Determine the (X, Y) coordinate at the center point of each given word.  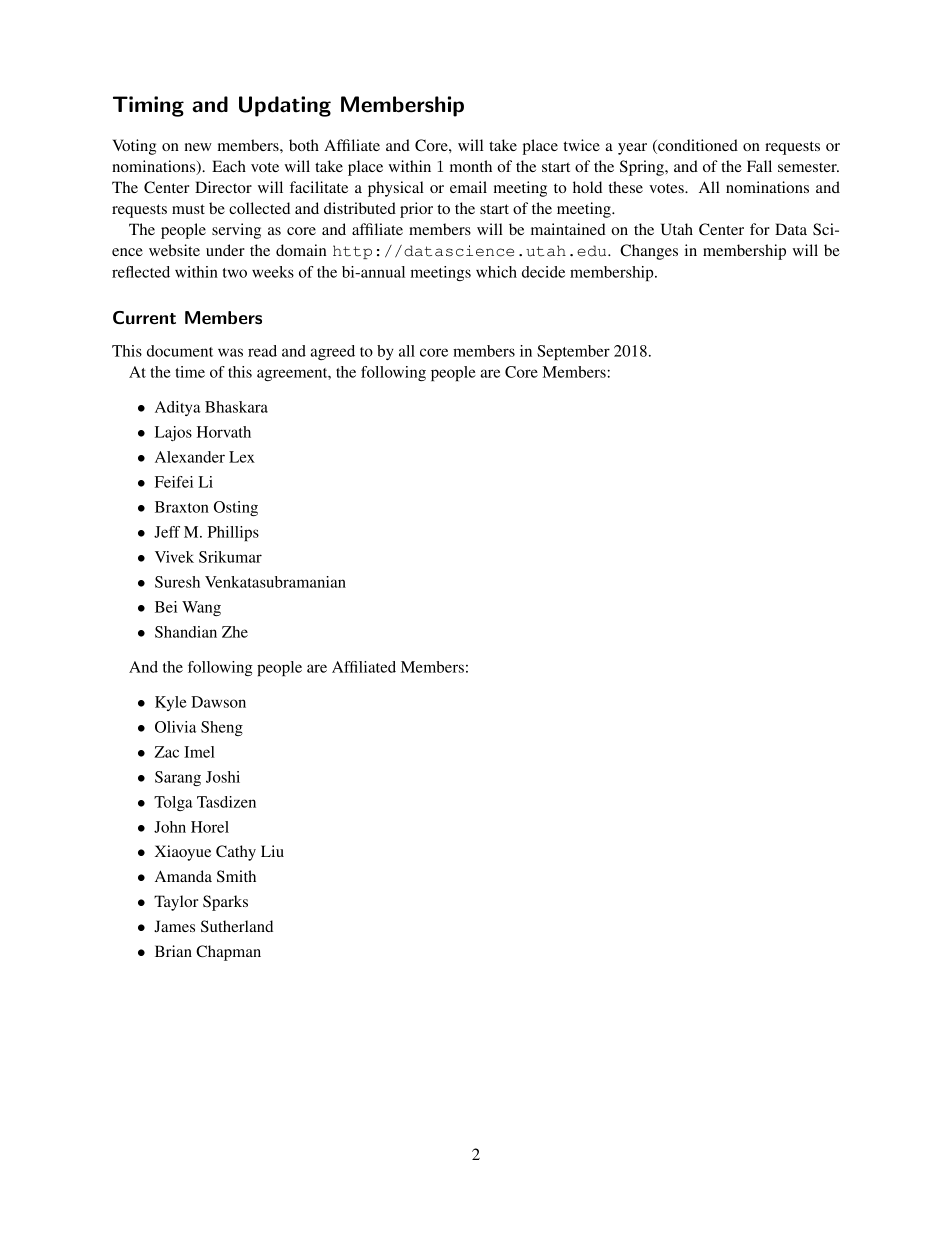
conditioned (697, 146)
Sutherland (237, 926)
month (471, 166)
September (573, 352)
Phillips (233, 533)
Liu (272, 851)
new (198, 147)
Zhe (235, 632)
